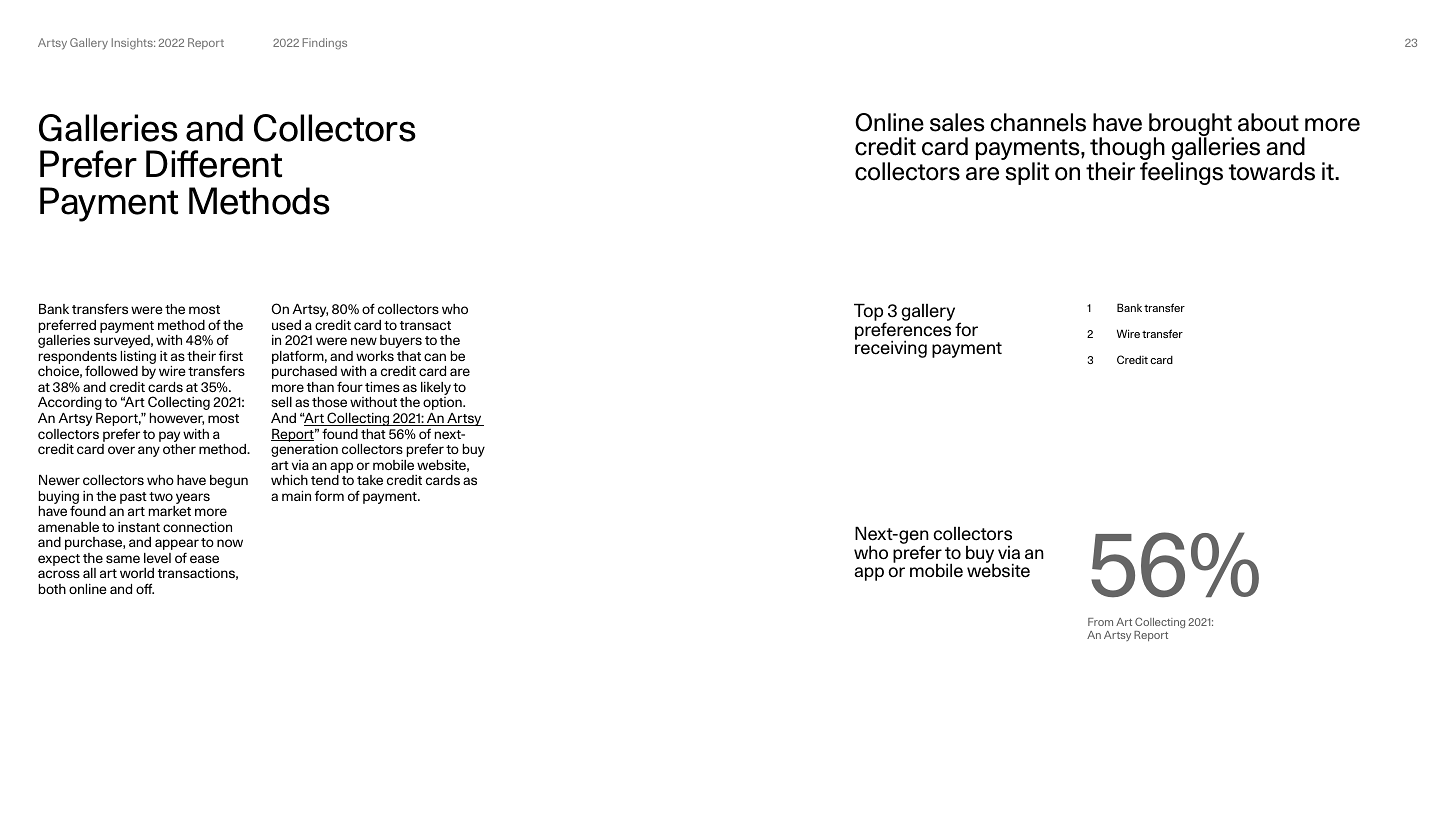  I want to click on Findings, so click(325, 44).
